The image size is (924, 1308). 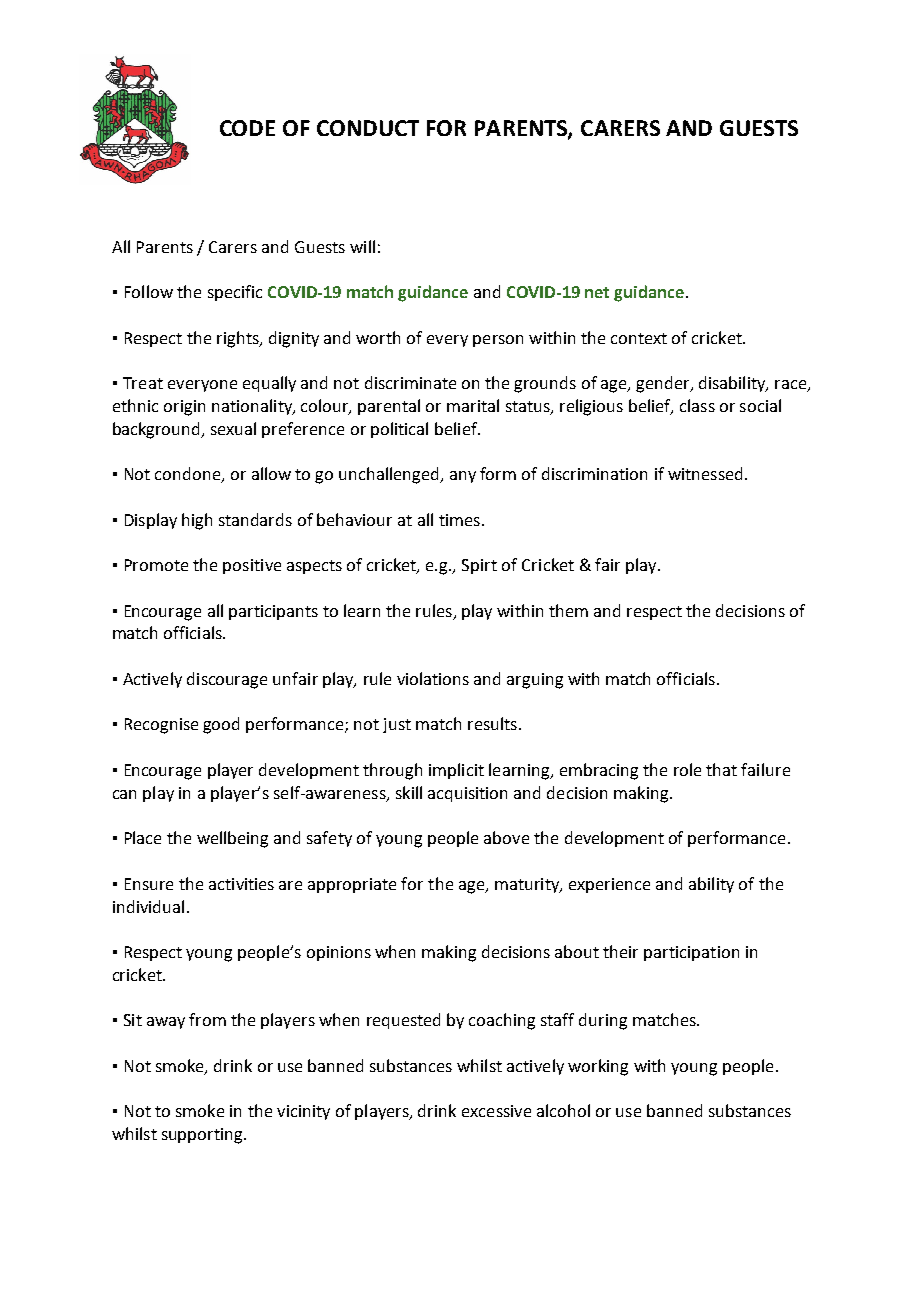 What do you see at coordinates (197, 521) in the screenshot?
I see `high` at bounding box center [197, 521].
